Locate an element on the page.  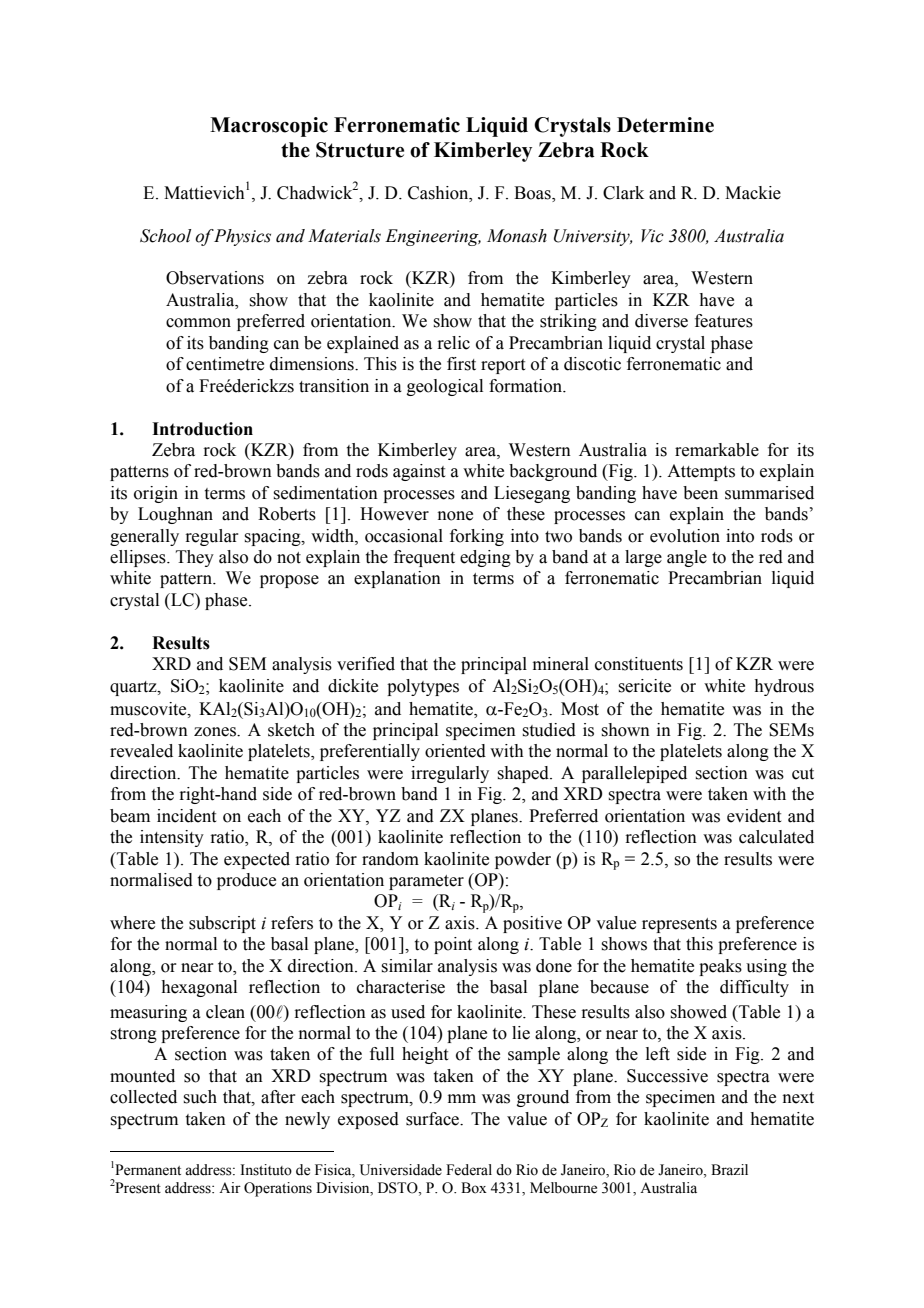
muscovite is located at coordinates (149, 709).
